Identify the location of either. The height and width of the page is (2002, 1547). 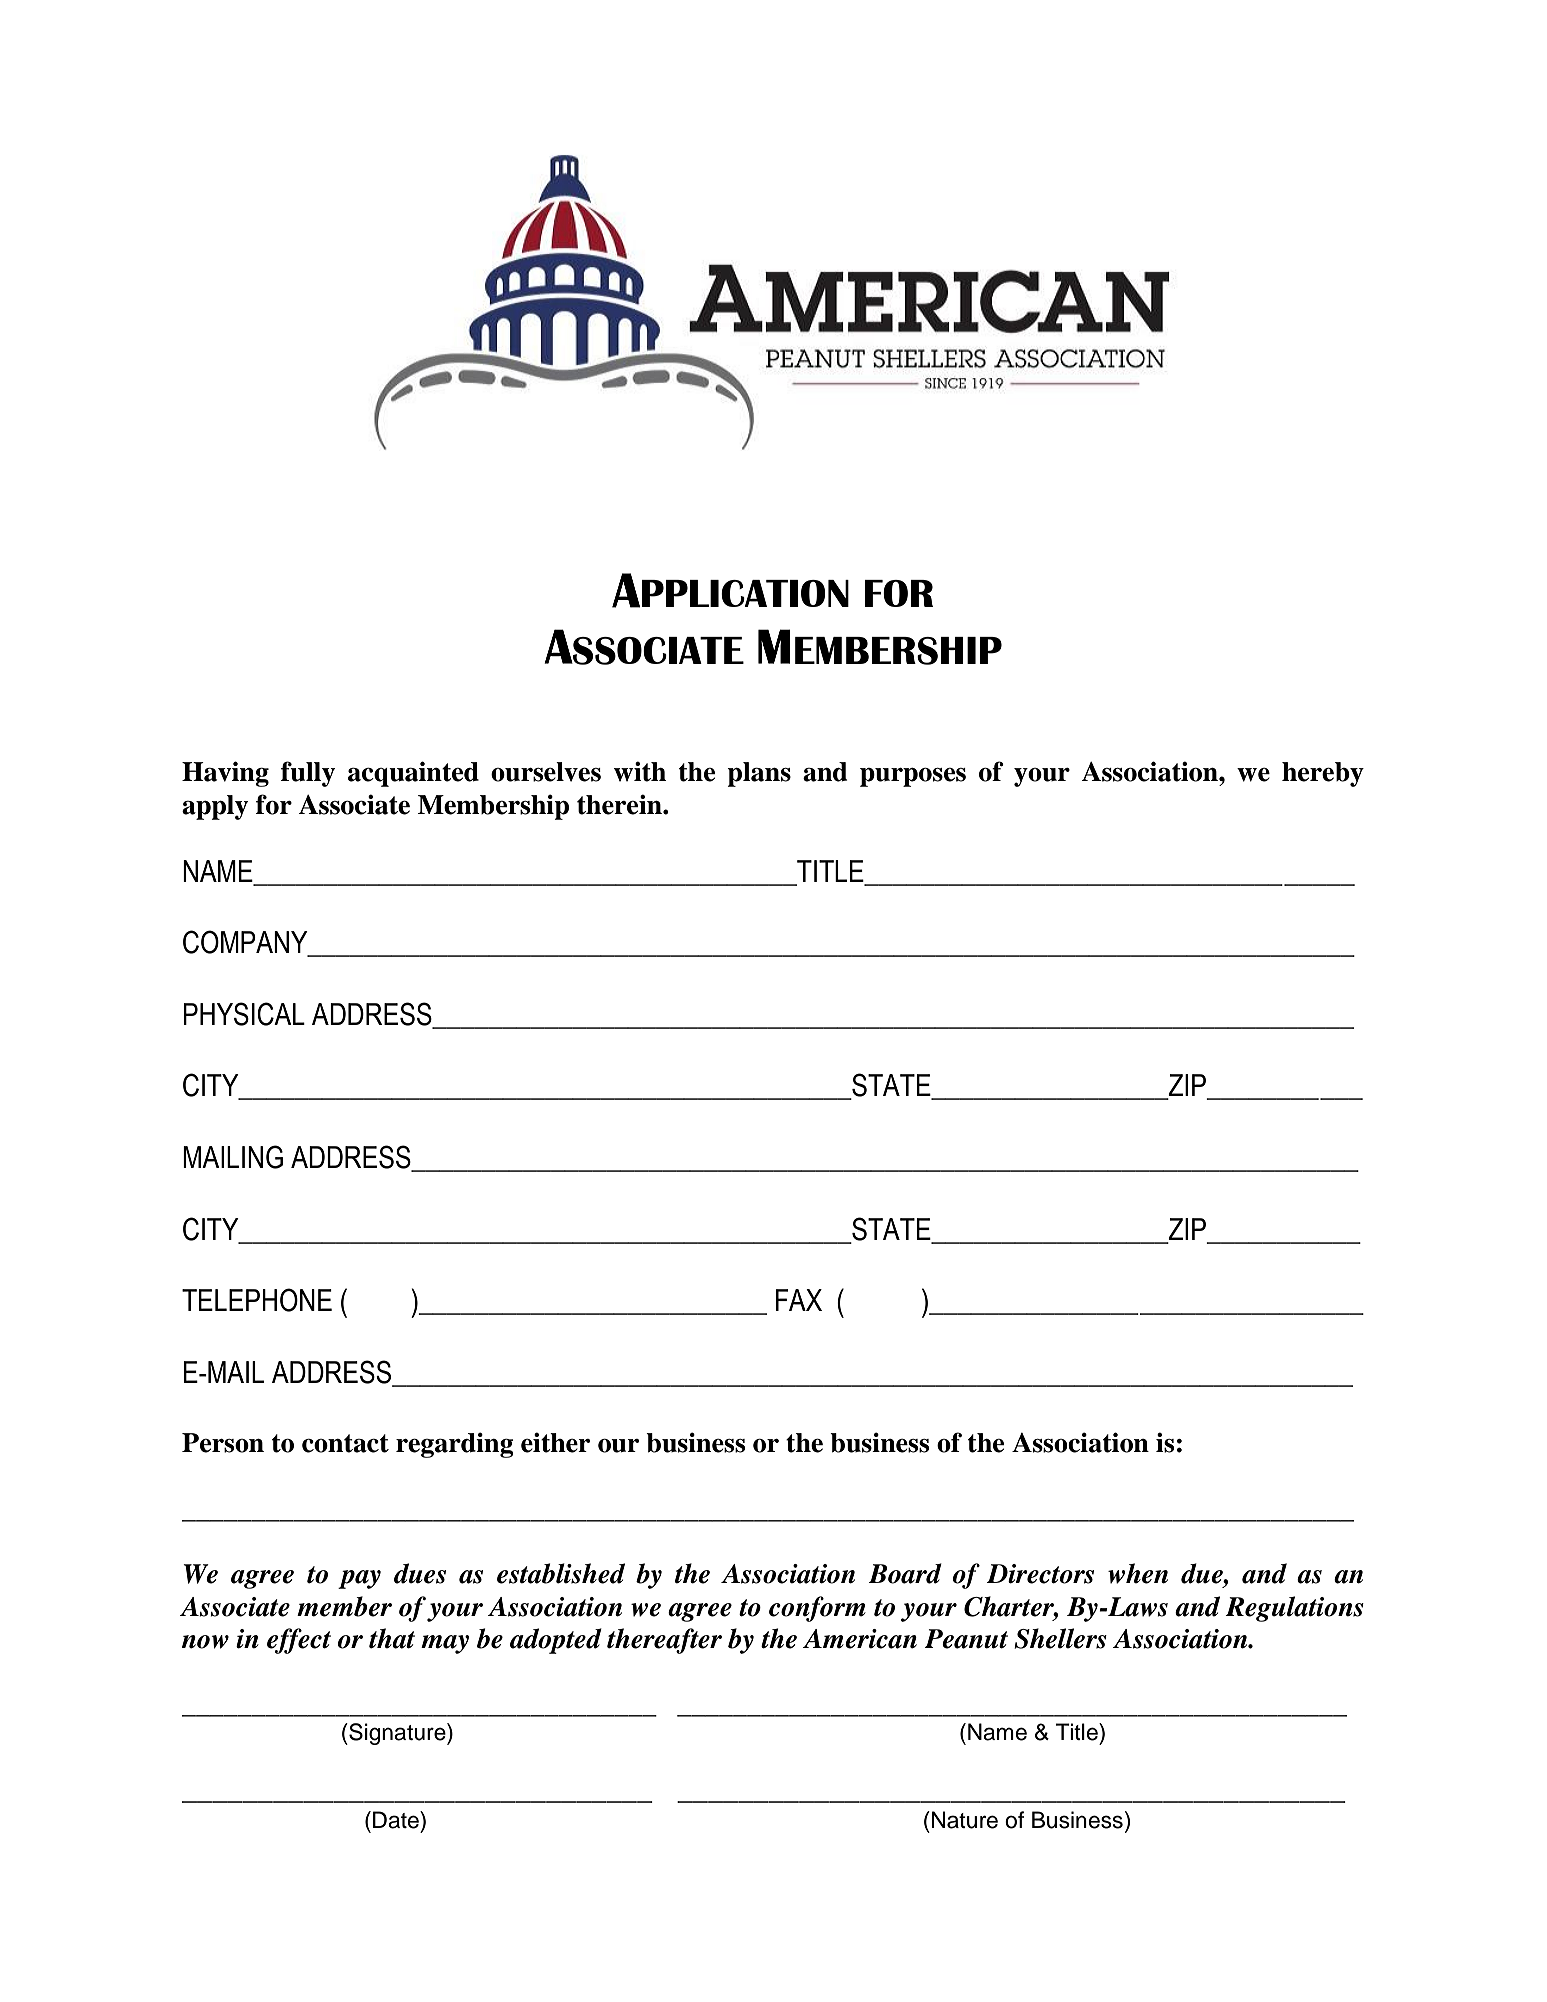
(555, 1442).
